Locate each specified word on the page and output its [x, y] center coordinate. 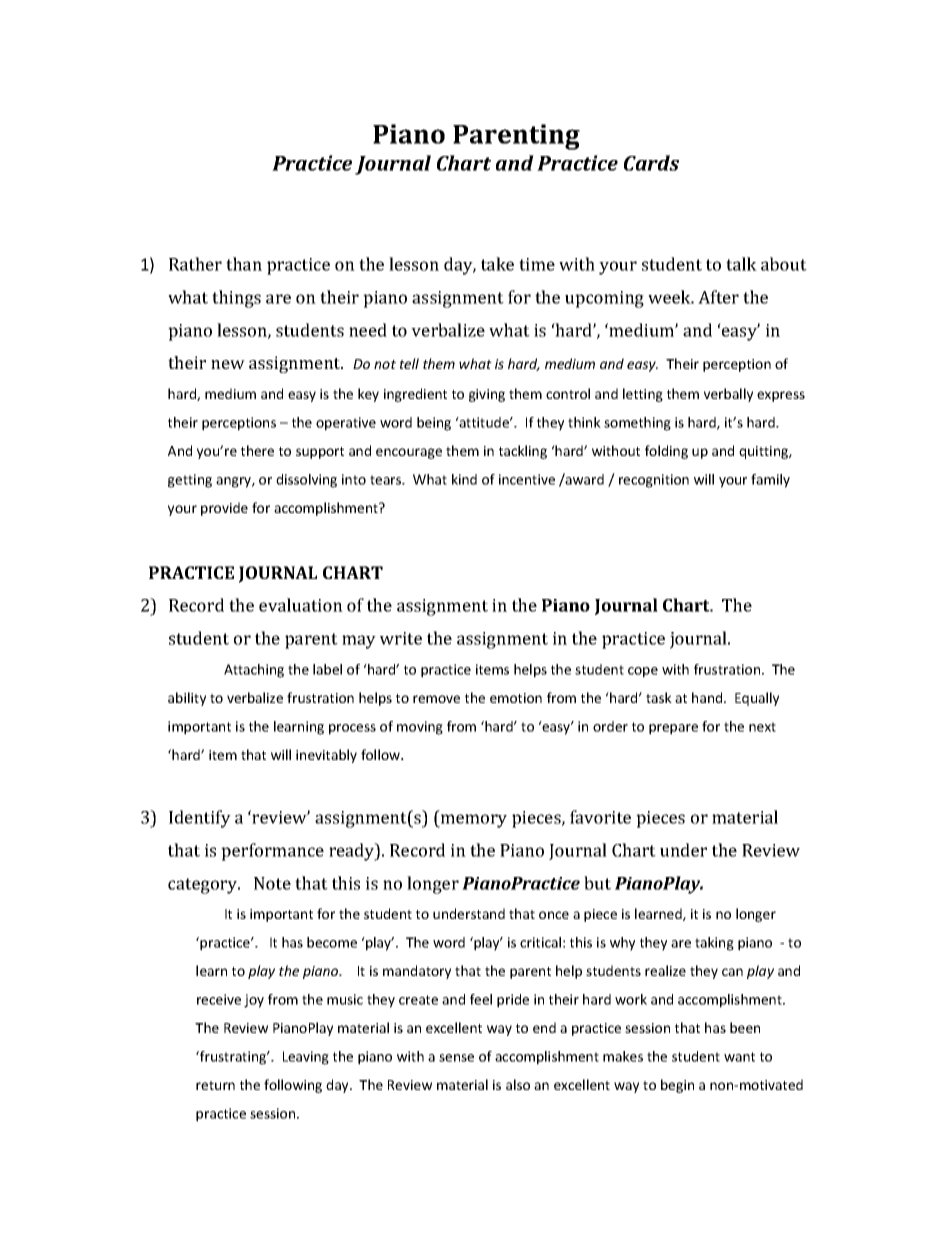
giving [487, 395]
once [554, 915]
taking [714, 944]
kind [464, 479]
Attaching [254, 671]
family [770, 481]
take [497, 264]
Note [272, 883]
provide [224, 509]
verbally [728, 395]
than [244, 264]
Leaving [306, 1058]
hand [708, 697]
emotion [516, 698]
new [228, 364]
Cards [651, 163]
